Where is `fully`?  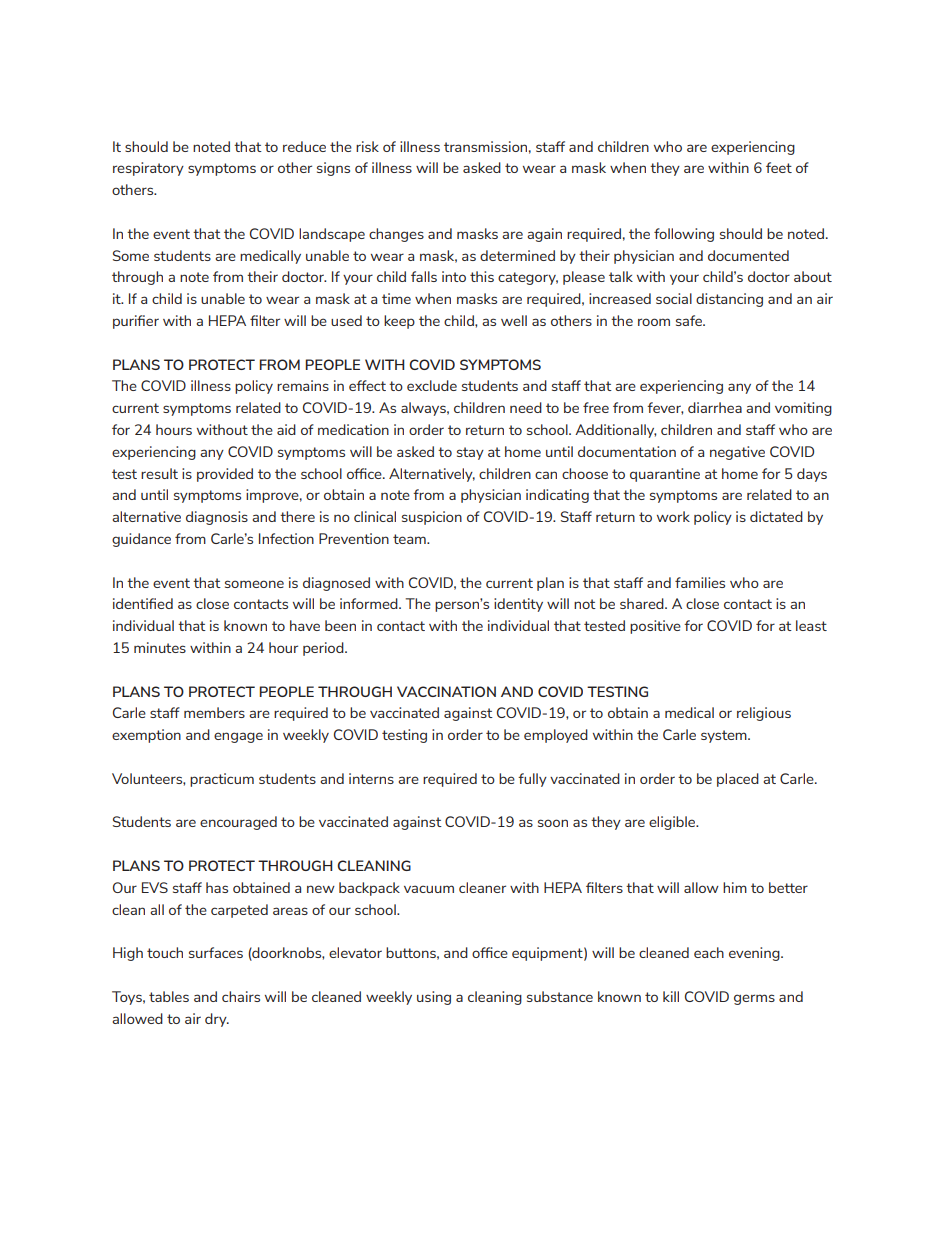 fully is located at coordinates (532, 780).
